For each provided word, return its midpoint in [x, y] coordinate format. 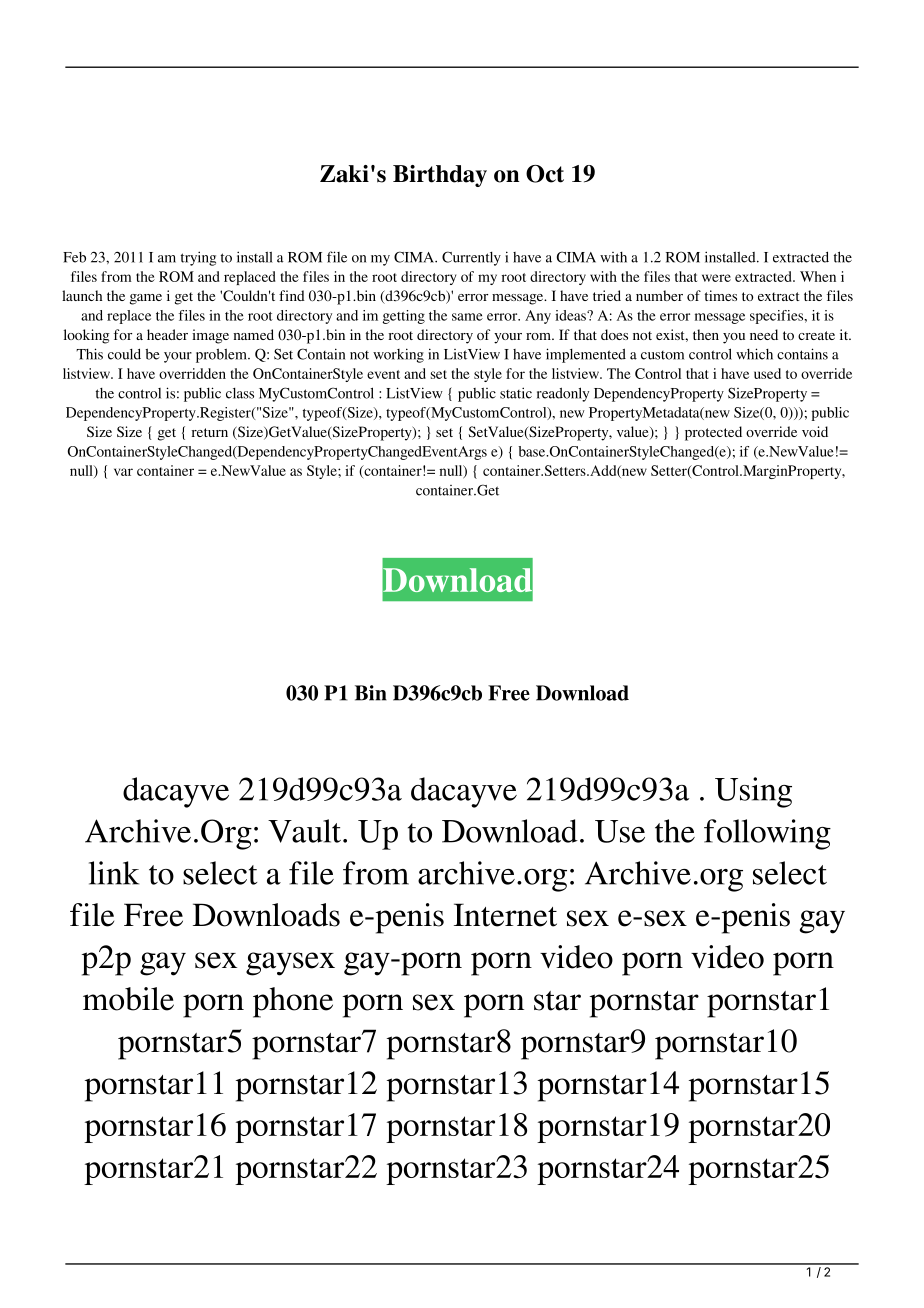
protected [713, 433]
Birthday [440, 176]
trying [198, 258]
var [123, 472]
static [516, 393]
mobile [128, 999]
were [716, 278]
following [767, 834]
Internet [505, 915]
